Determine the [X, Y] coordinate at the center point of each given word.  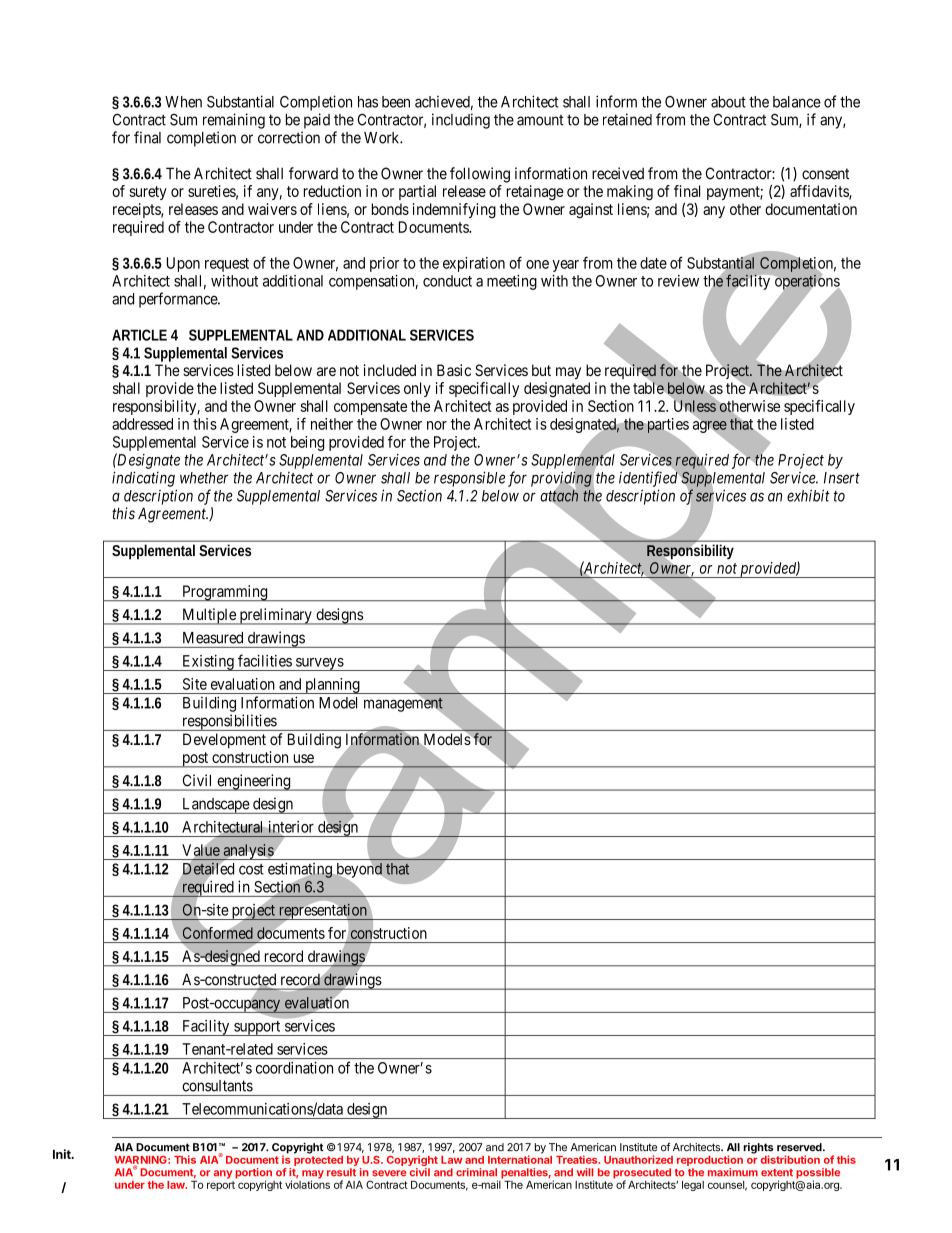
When [183, 102]
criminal [476, 1172]
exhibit [808, 495]
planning [332, 686]
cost [251, 869]
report [221, 1186]
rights [758, 1149]
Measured [213, 638]
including [461, 121]
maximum [733, 1172]
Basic [454, 370]
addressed [142, 424]
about [728, 102]
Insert [842, 478]
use [304, 758]
